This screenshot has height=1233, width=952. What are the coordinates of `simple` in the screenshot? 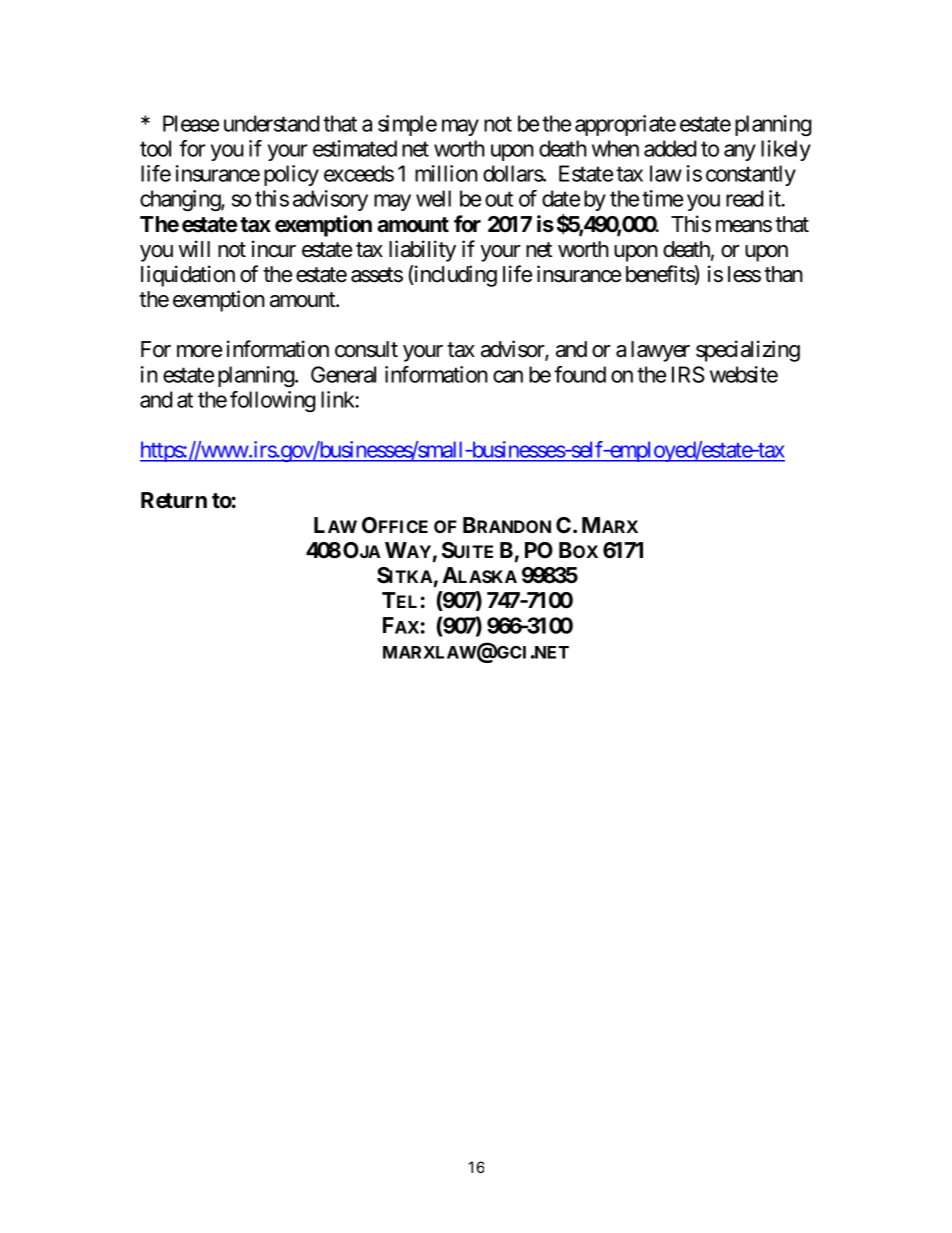 It's located at (407, 125).
